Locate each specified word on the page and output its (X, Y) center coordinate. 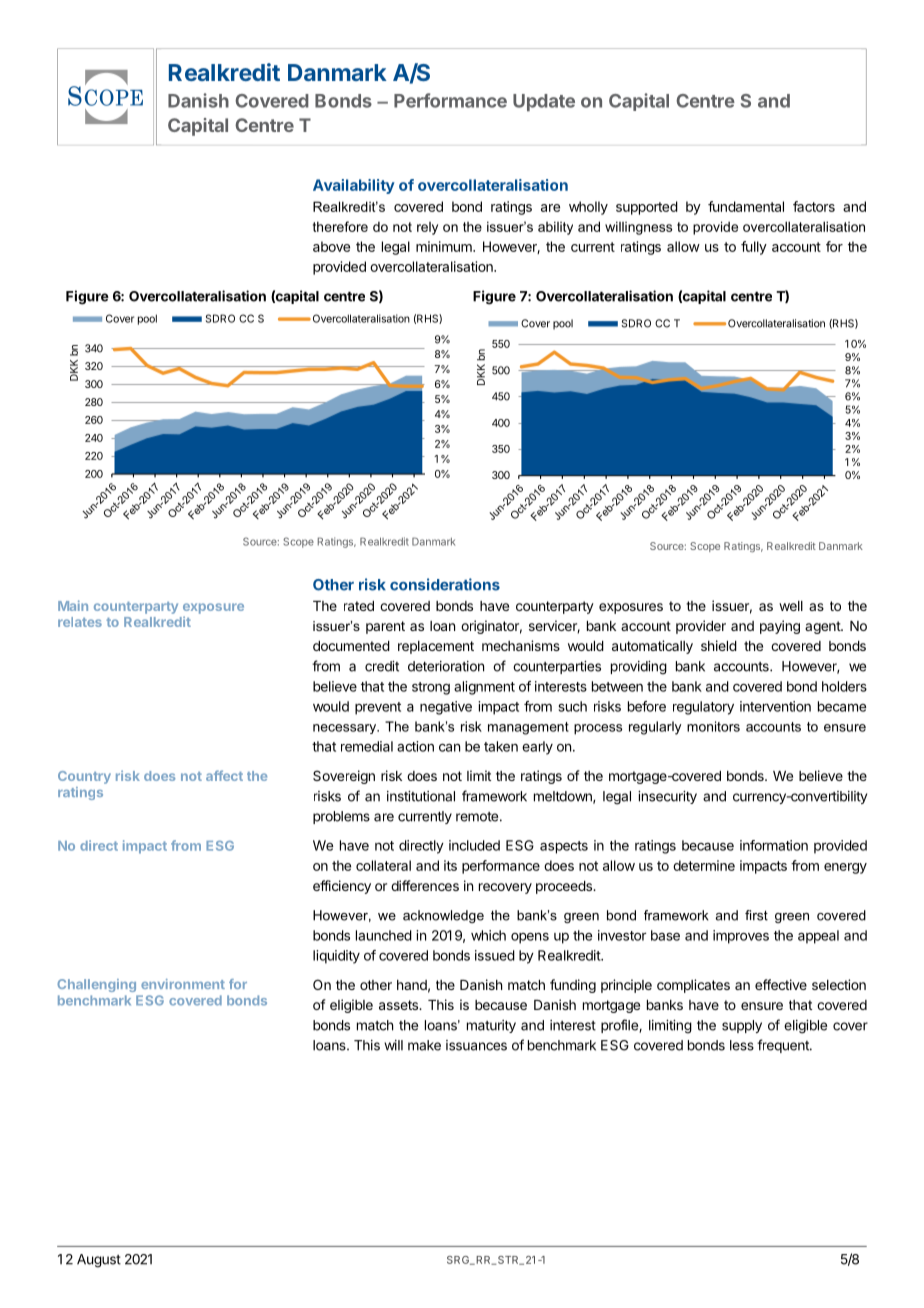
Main (73, 605)
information (774, 845)
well (791, 606)
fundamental (746, 206)
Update (544, 102)
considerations (445, 584)
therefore (340, 226)
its (450, 865)
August (99, 1261)
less (742, 1045)
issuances (476, 1045)
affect (224, 775)
